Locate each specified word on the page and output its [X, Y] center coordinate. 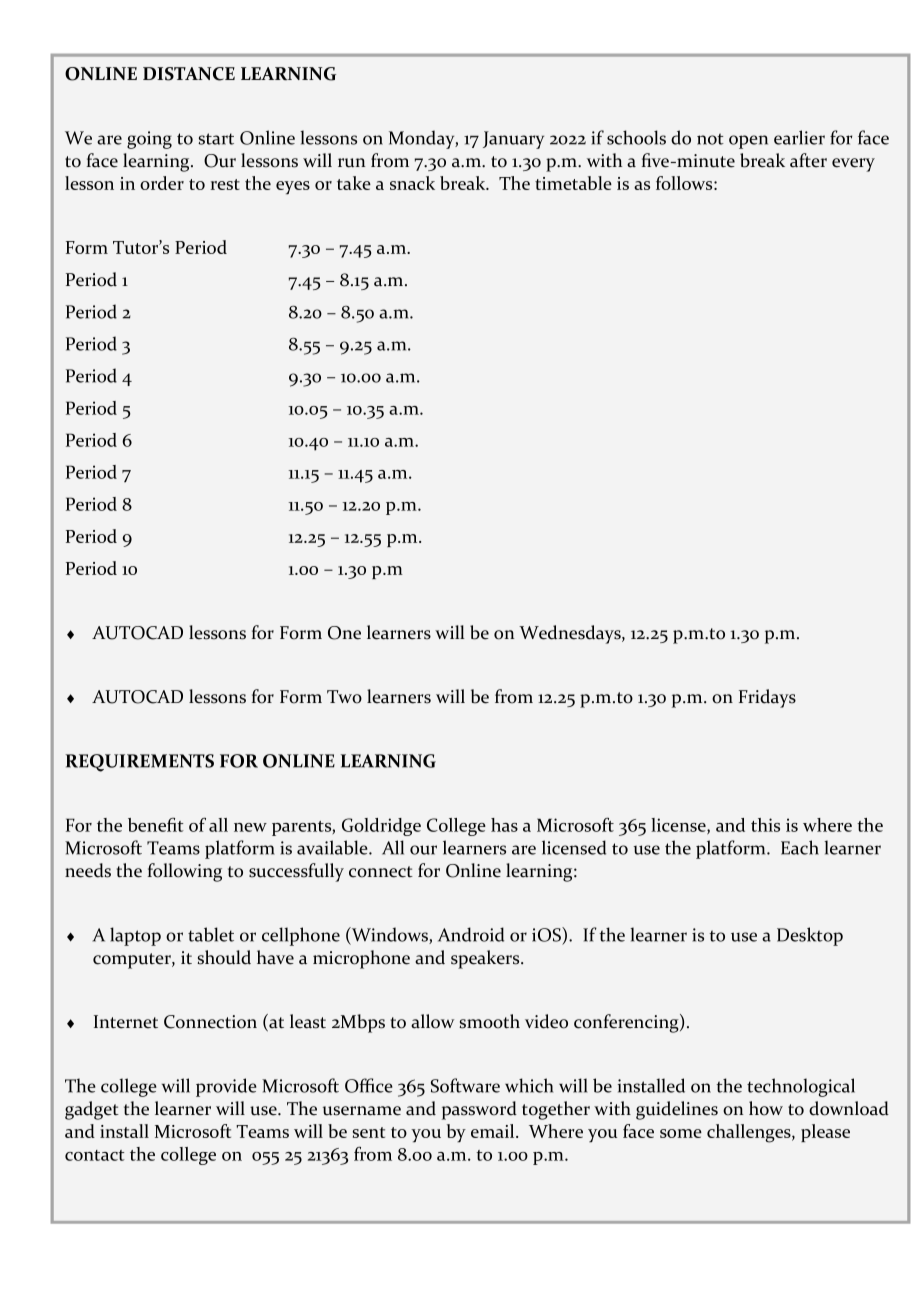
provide [226, 1087]
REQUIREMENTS [139, 763]
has [504, 825]
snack [412, 183]
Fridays [767, 698]
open [748, 142]
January [513, 140]
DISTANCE [189, 74]
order [162, 183]
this [765, 825]
